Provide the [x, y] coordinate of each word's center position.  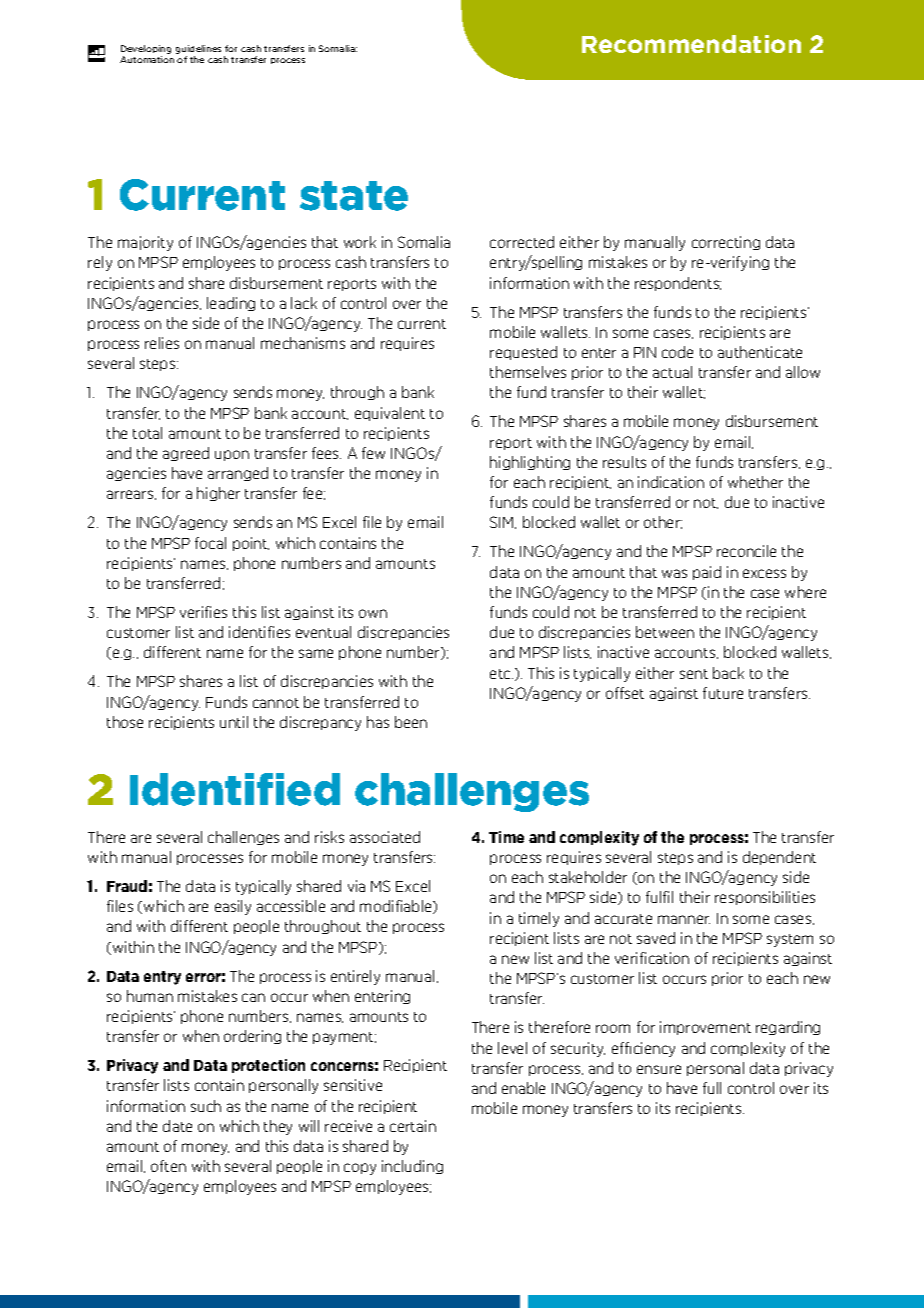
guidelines [198, 49]
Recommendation [691, 44]
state [354, 196]
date [177, 1126]
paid [707, 573]
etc [501, 674]
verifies [203, 612]
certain [413, 1126]
